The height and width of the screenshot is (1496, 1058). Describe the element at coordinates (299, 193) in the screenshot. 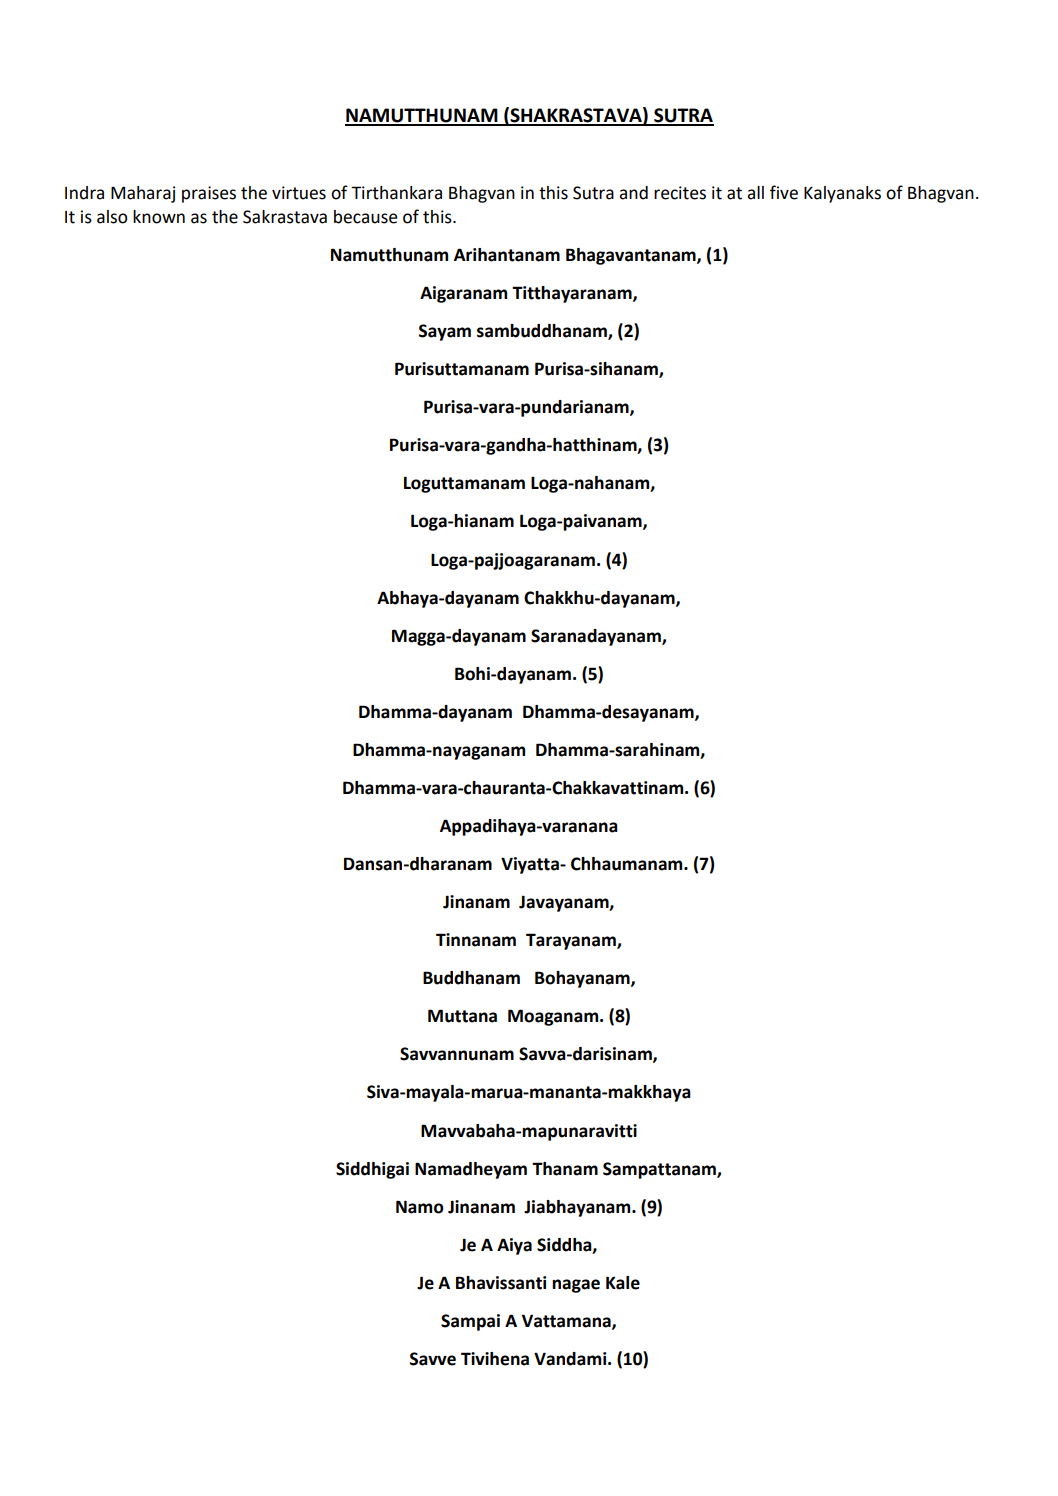

I see `virtues` at that location.
